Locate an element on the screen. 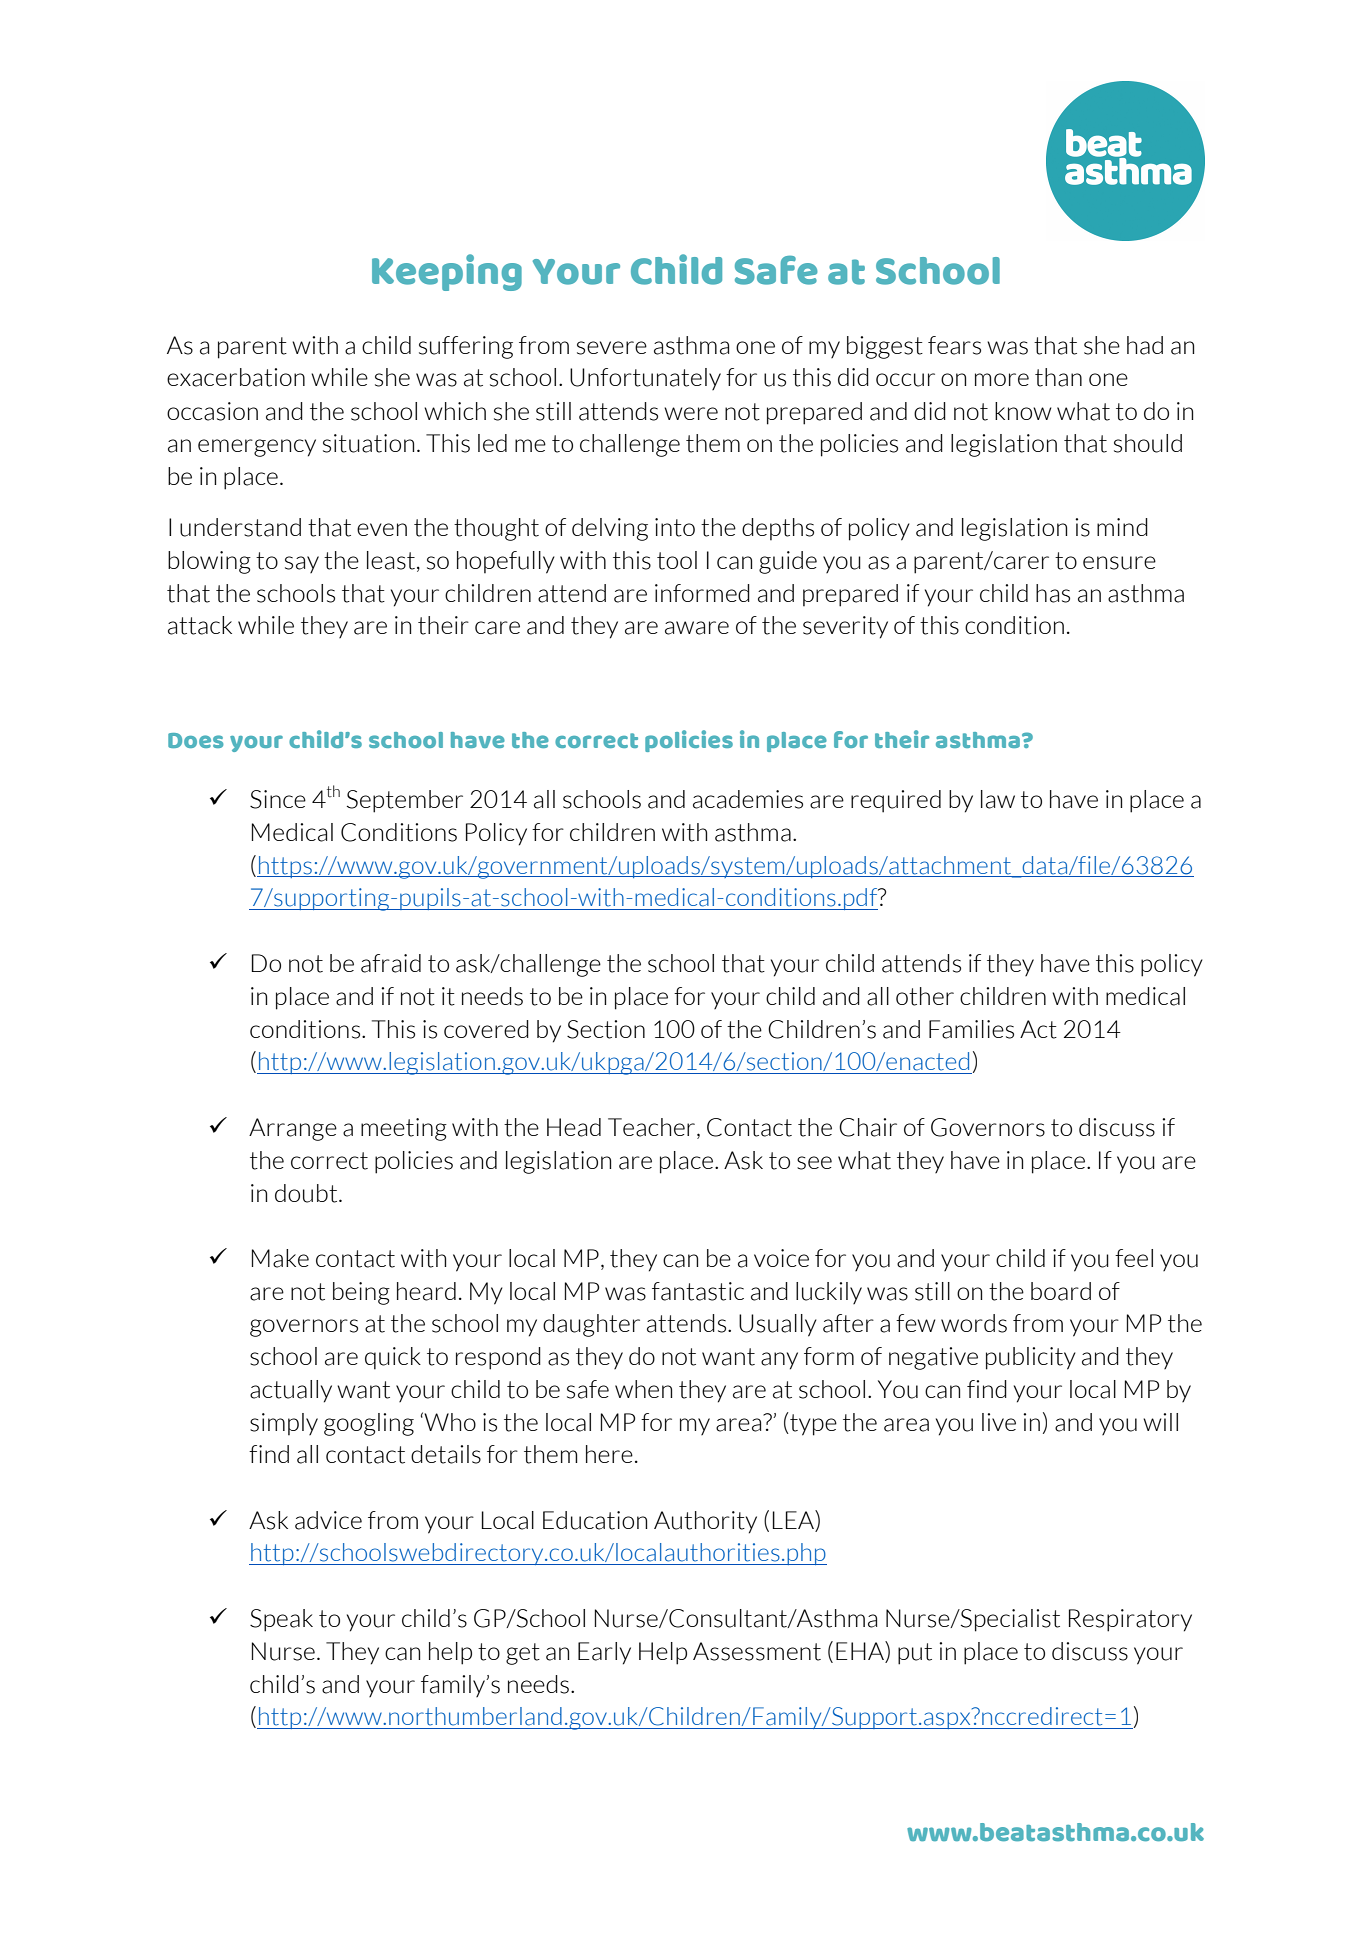  Since is located at coordinates (278, 799).
